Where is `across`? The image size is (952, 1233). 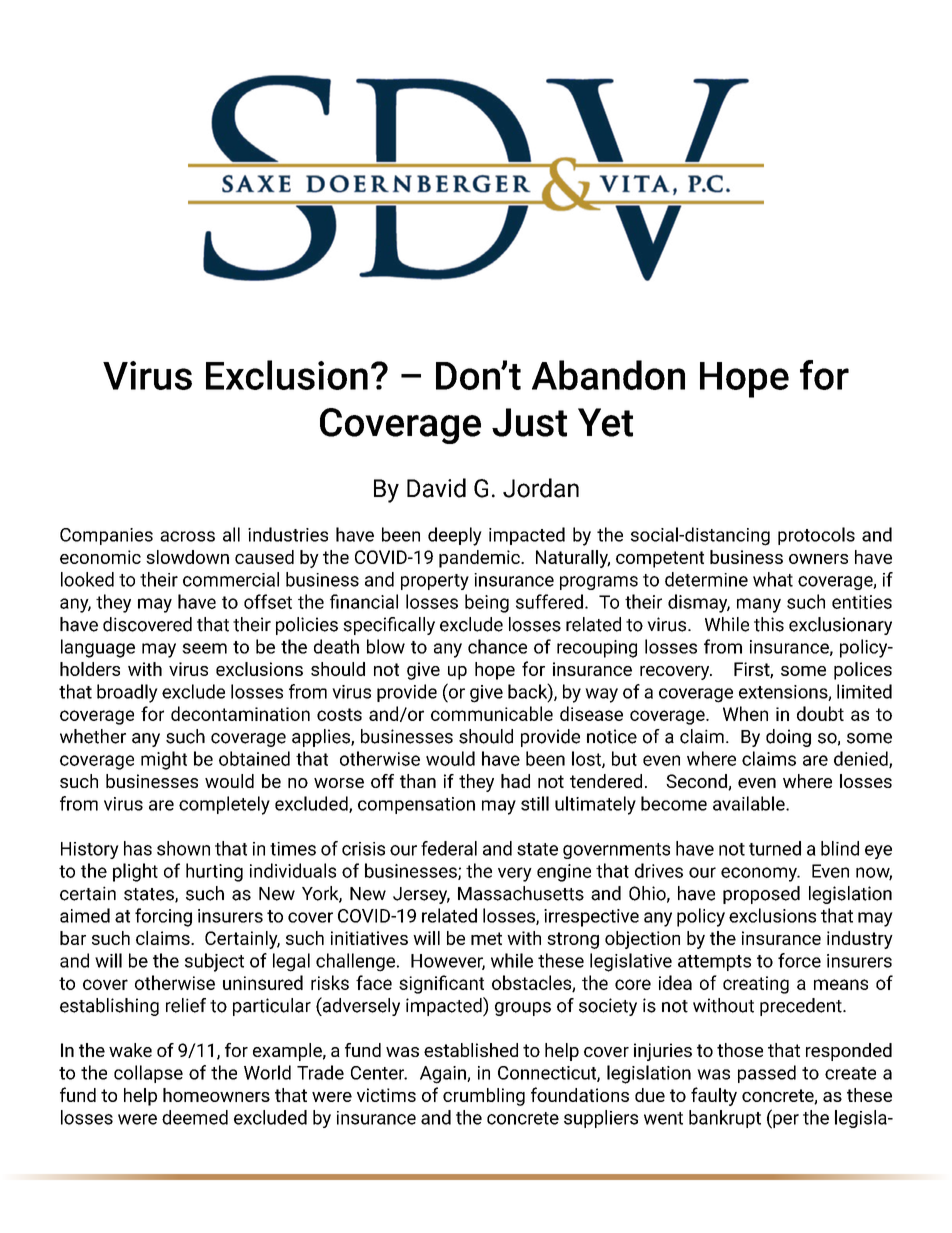 across is located at coordinates (187, 536).
